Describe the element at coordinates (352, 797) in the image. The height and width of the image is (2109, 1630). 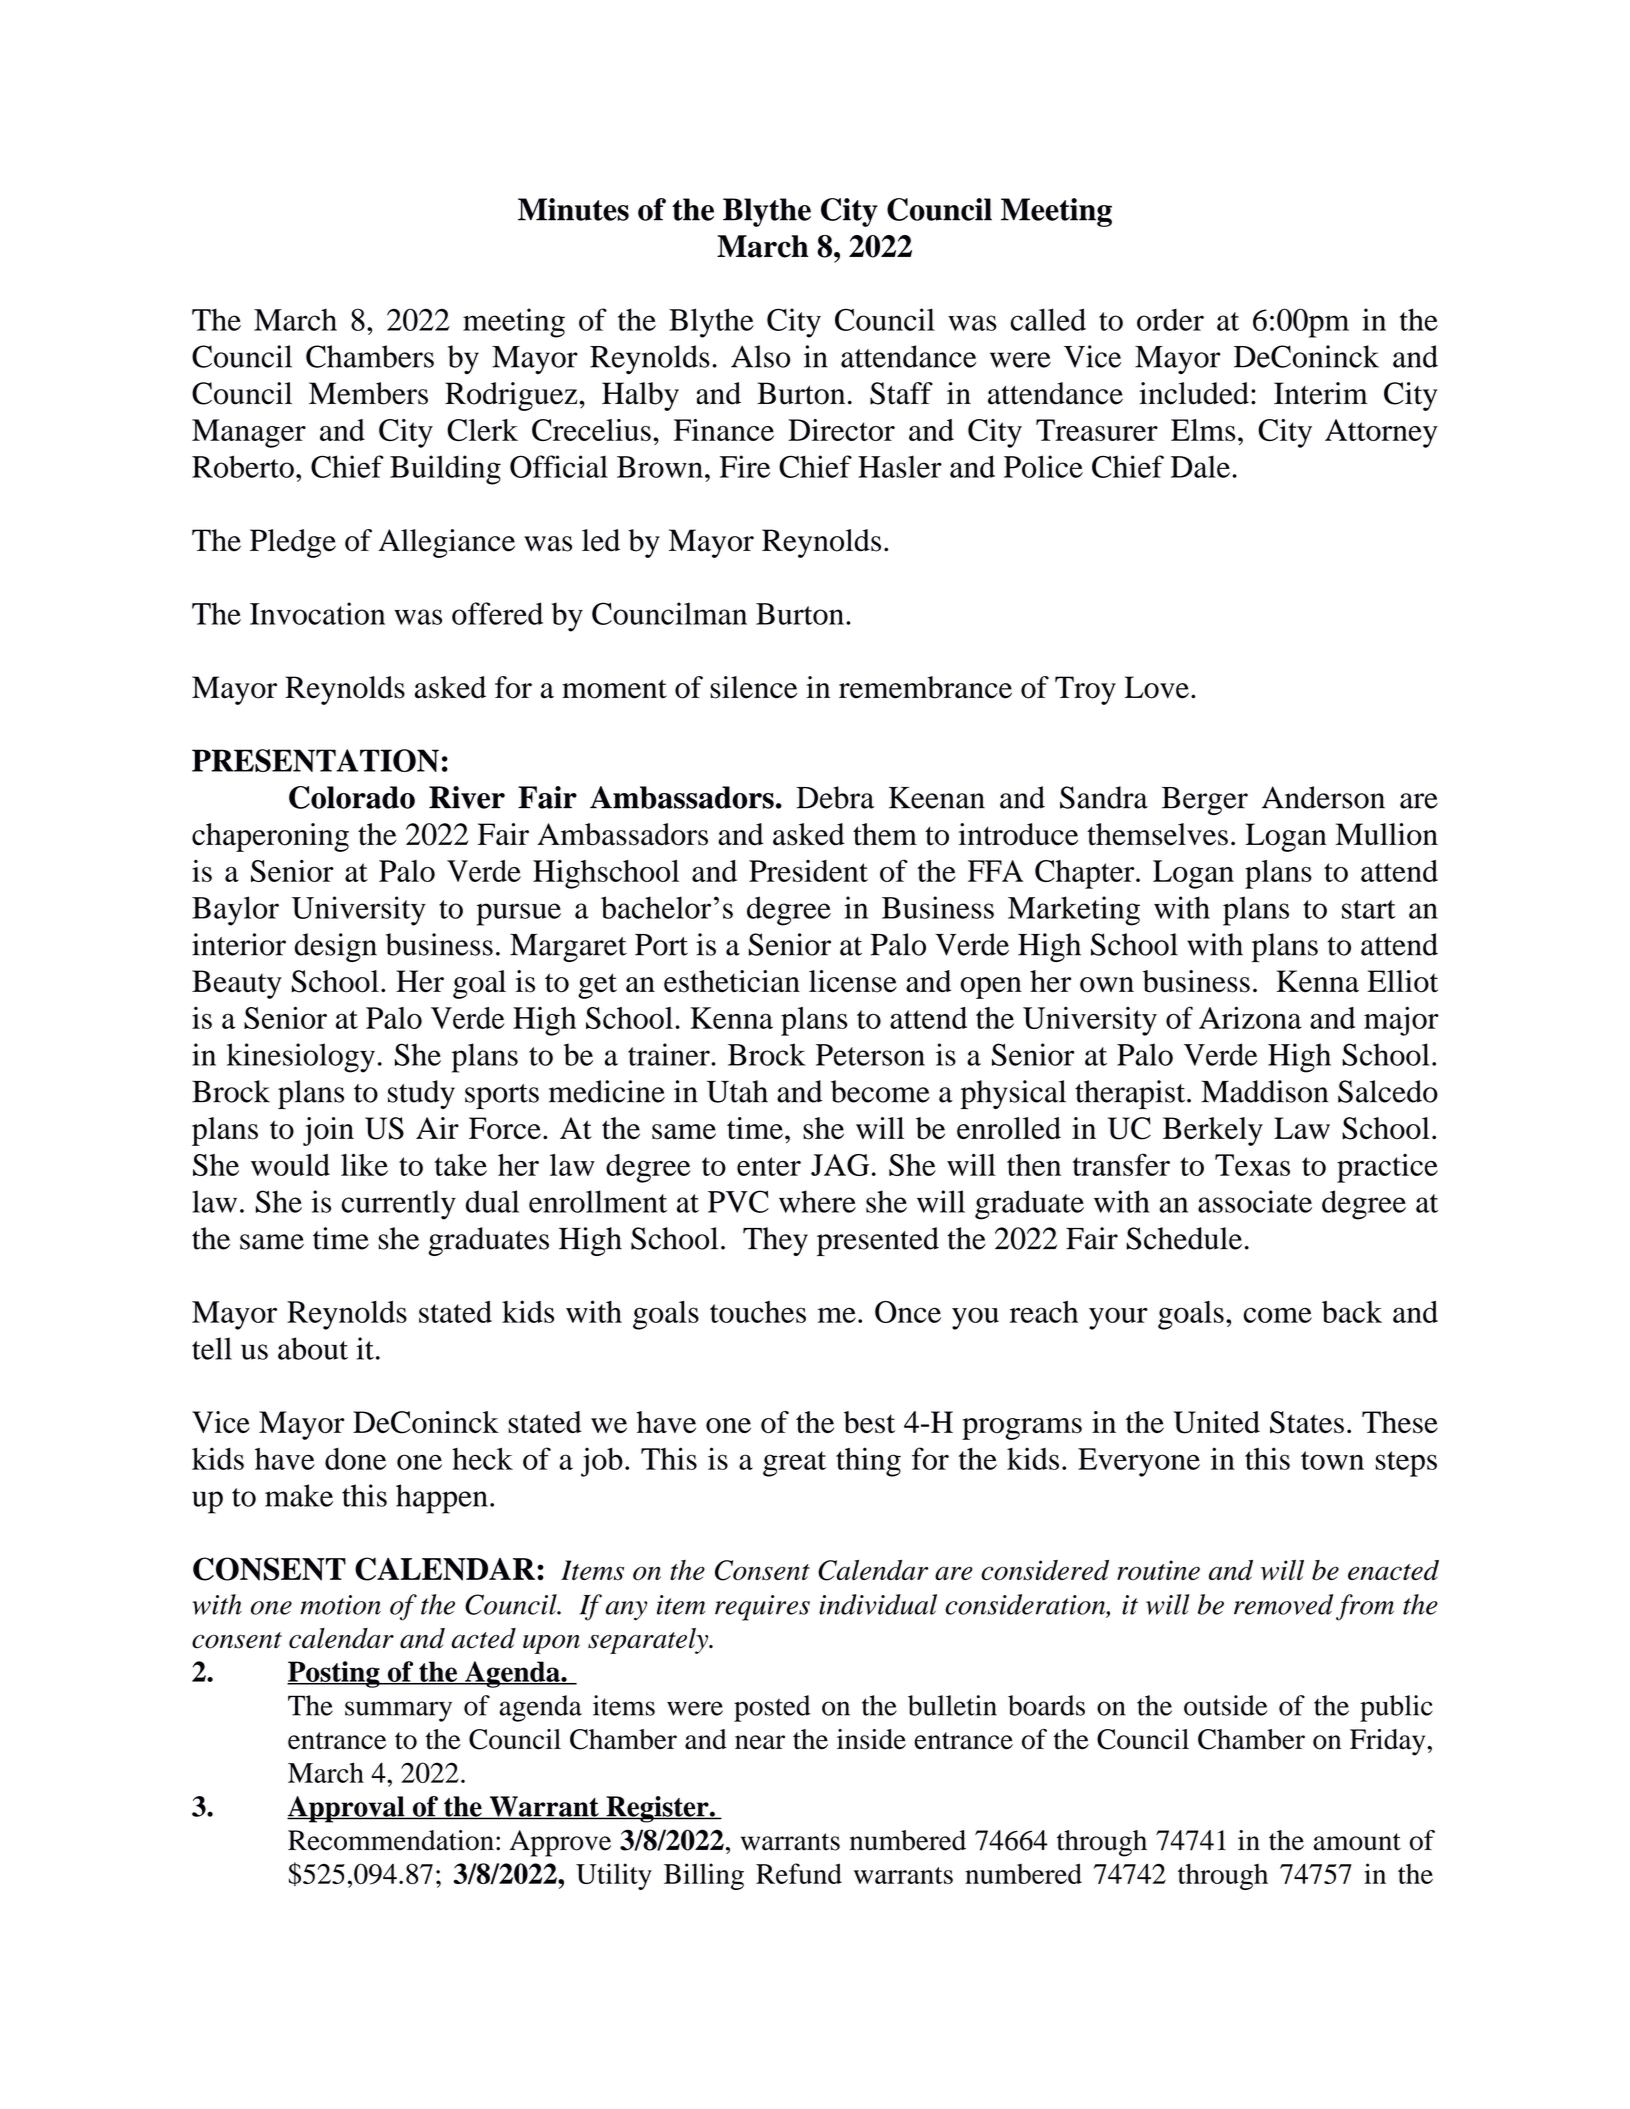
I see `Colorado` at that location.
